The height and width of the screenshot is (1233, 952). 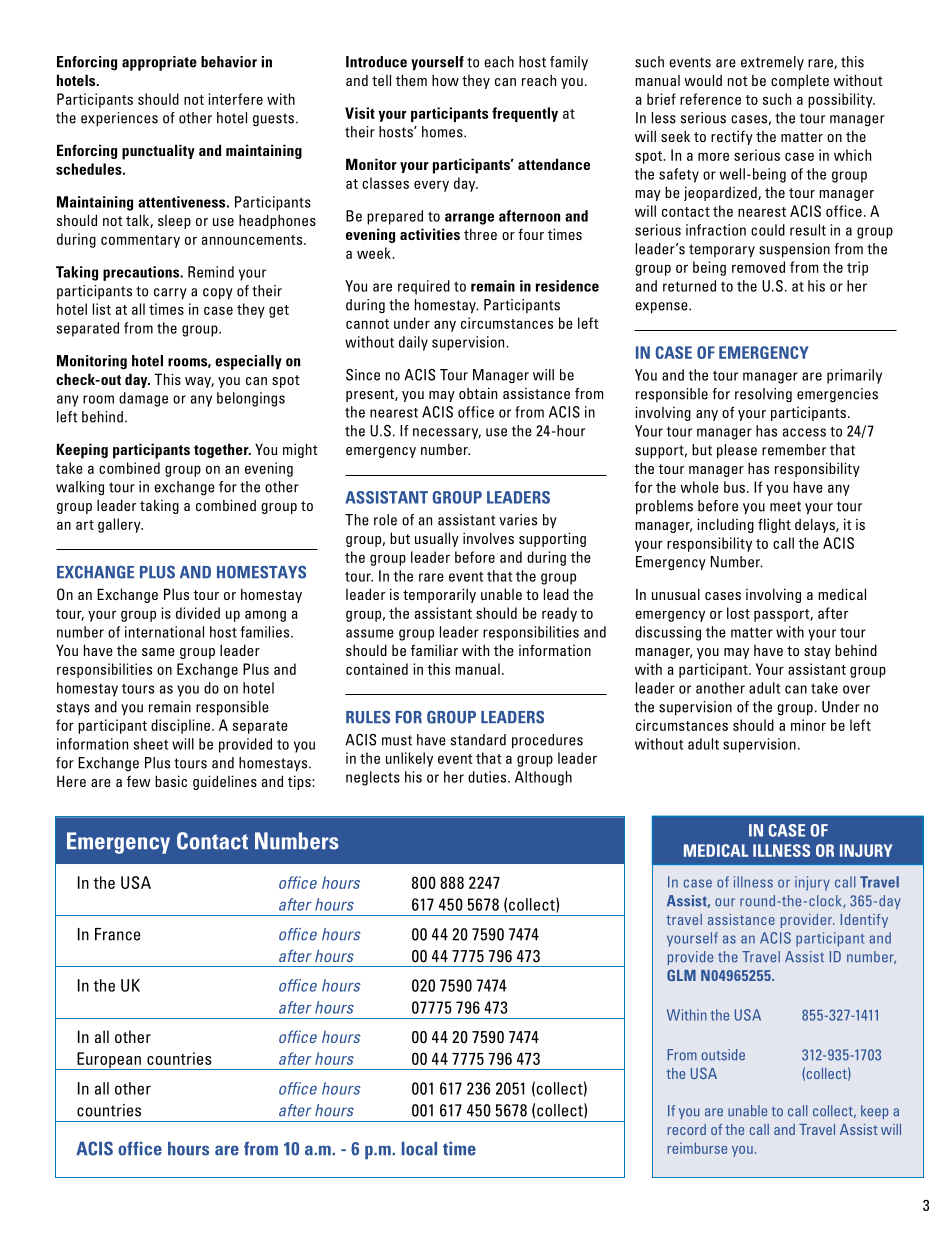 What do you see at coordinates (478, 393) in the screenshot?
I see `obtain` at bounding box center [478, 393].
